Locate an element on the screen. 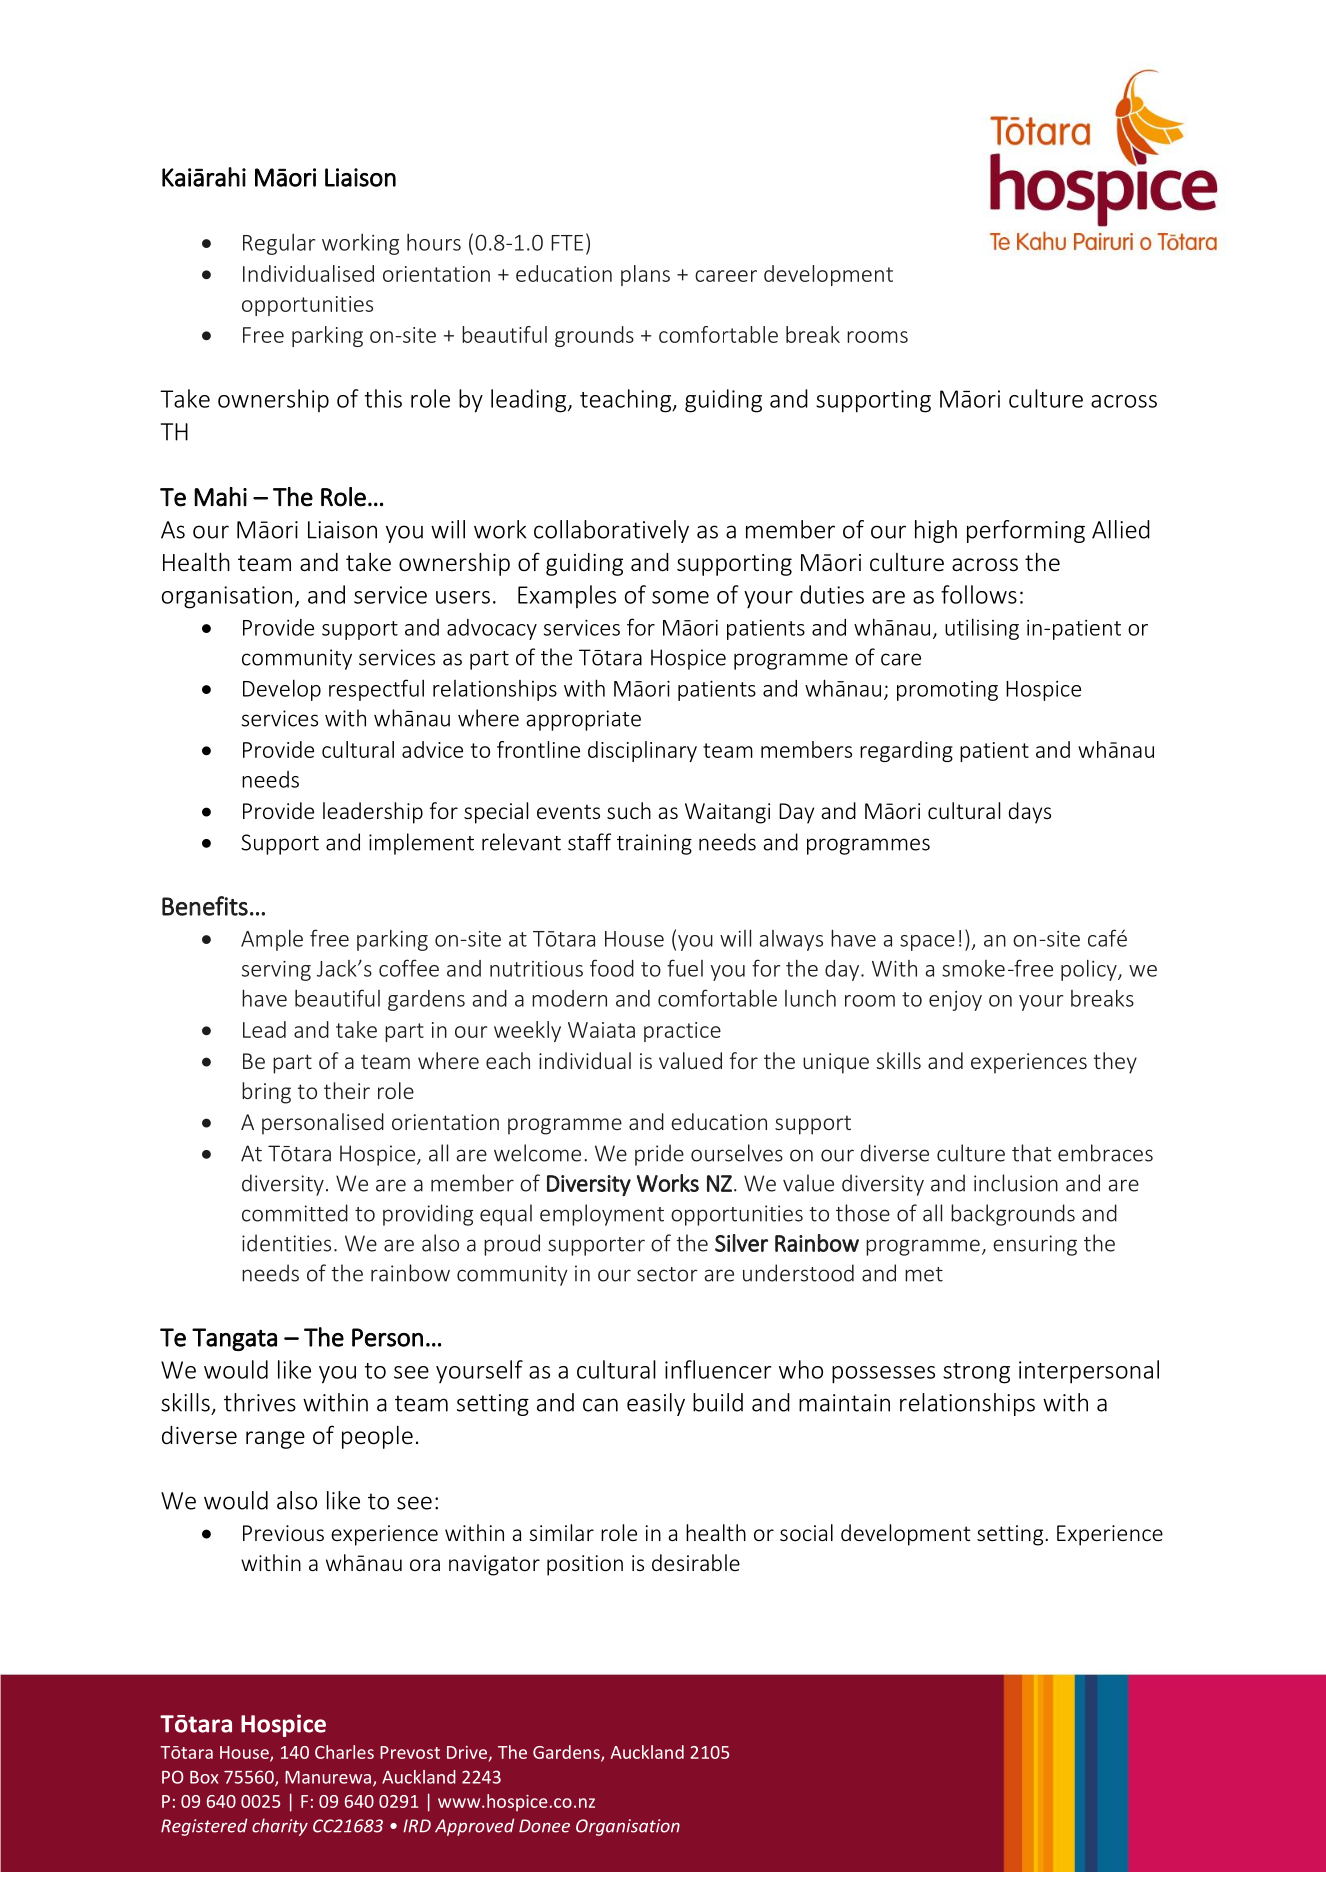  enjoy is located at coordinates (955, 1001).
